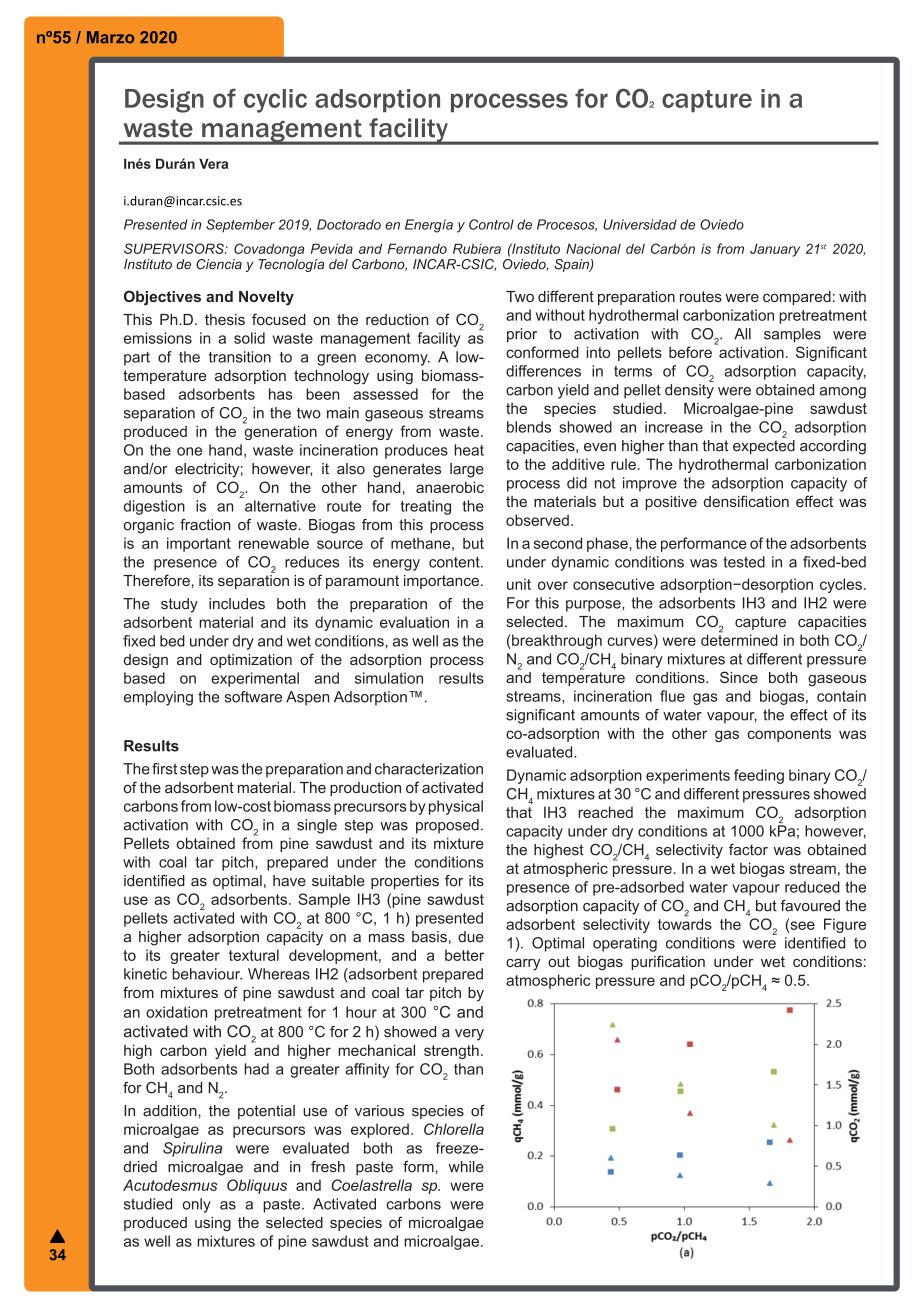 The image size is (924, 1308). I want to click on heat, so click(469, 450).
